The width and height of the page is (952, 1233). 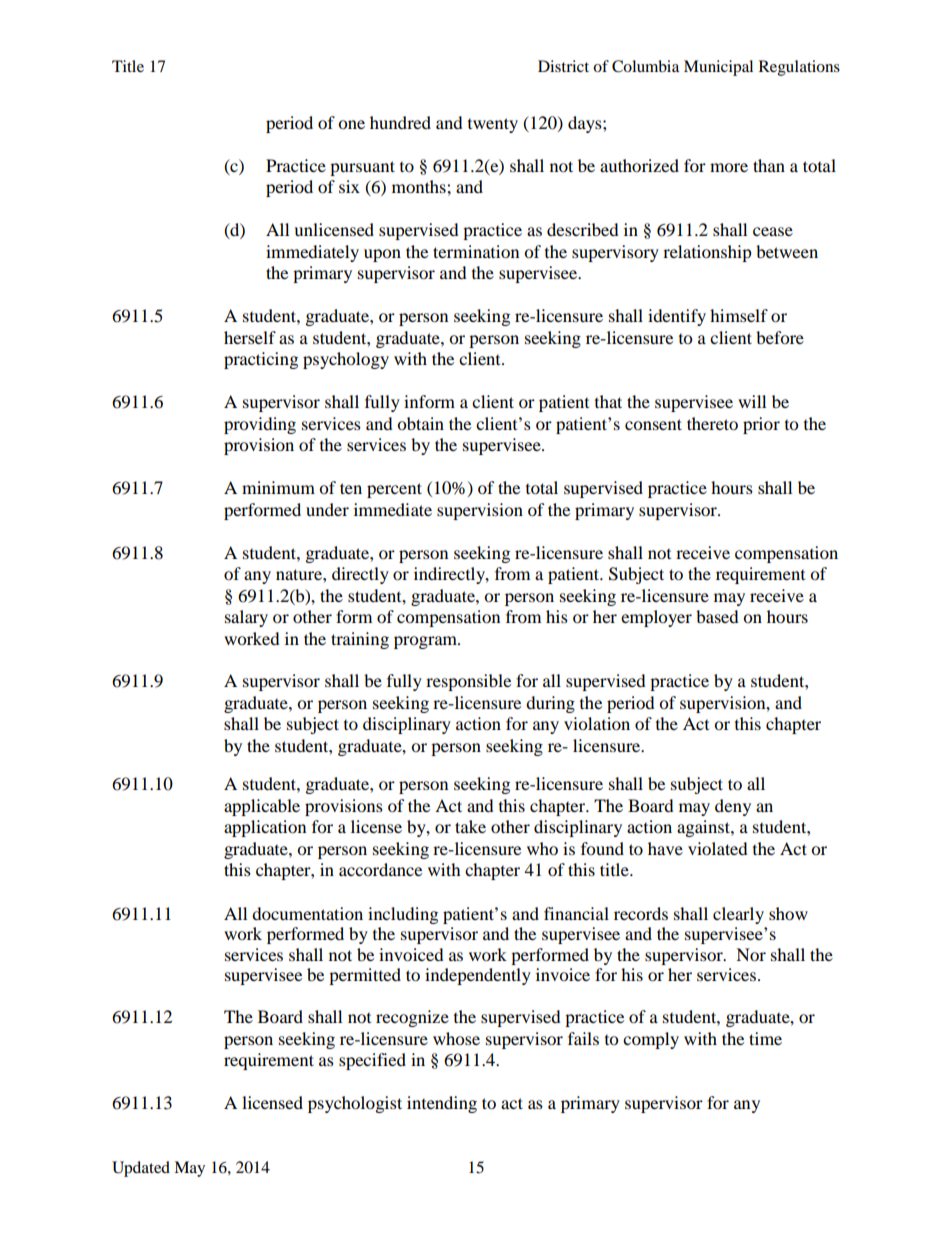 What do you see at coordinates (717, 616) in the page?
I see `based` at bounding box center [717, 616].
